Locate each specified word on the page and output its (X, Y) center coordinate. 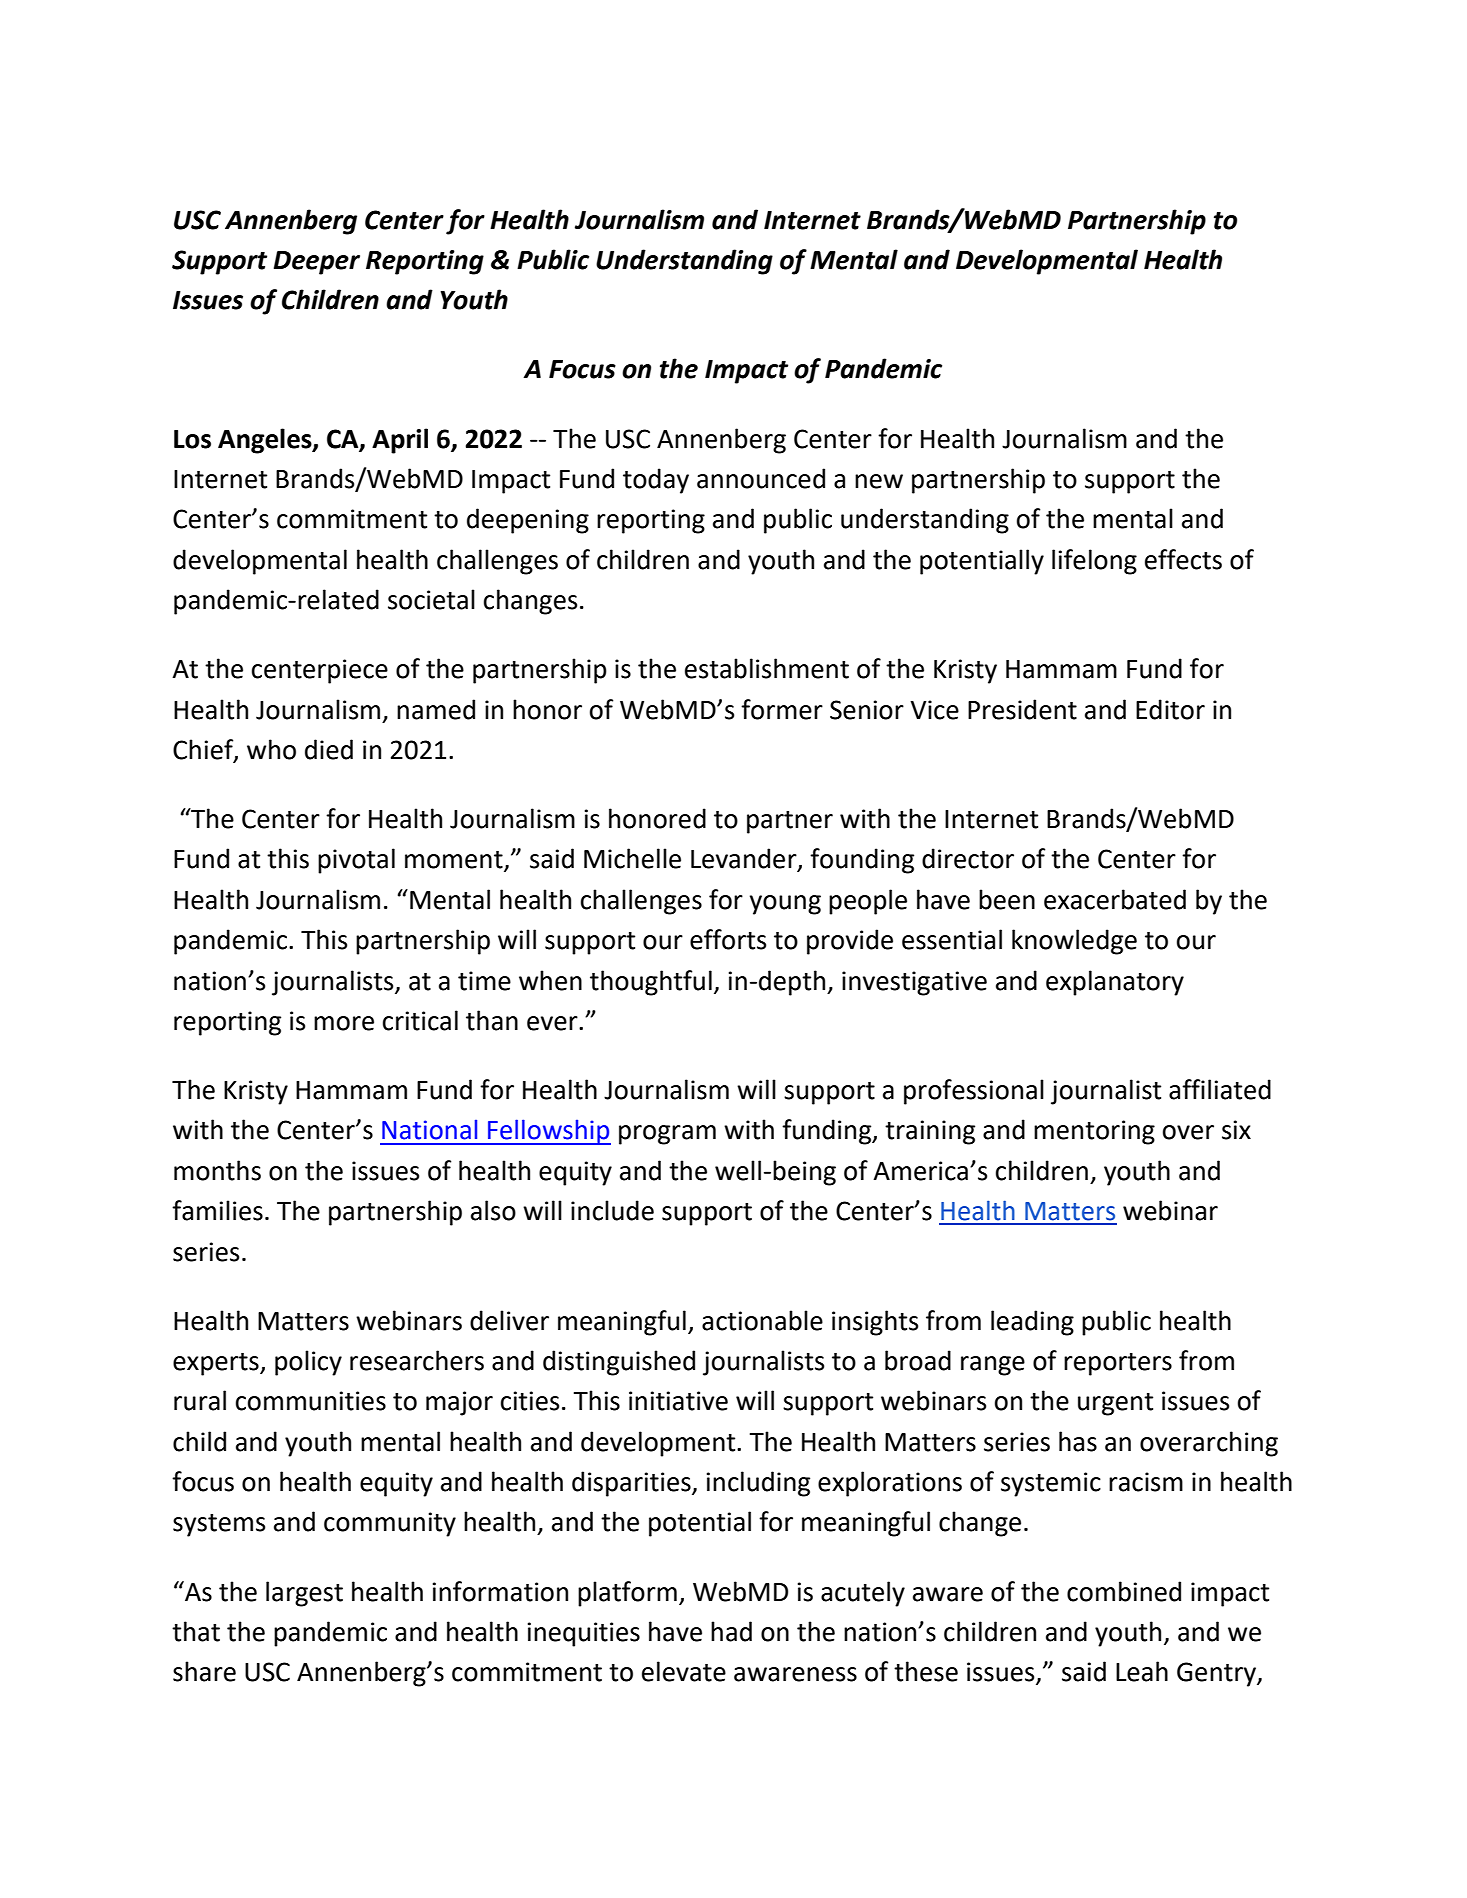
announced (761, 478)
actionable (762, 1320)
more (344, 1023)
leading (1032, 1323)
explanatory (1115, 983)
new (879, 481)
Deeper (317, 263)
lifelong (1094, 562)
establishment (767, 668)
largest (304, 1594)
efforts (728, 939)
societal (431, 599)
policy (308, 1363)
